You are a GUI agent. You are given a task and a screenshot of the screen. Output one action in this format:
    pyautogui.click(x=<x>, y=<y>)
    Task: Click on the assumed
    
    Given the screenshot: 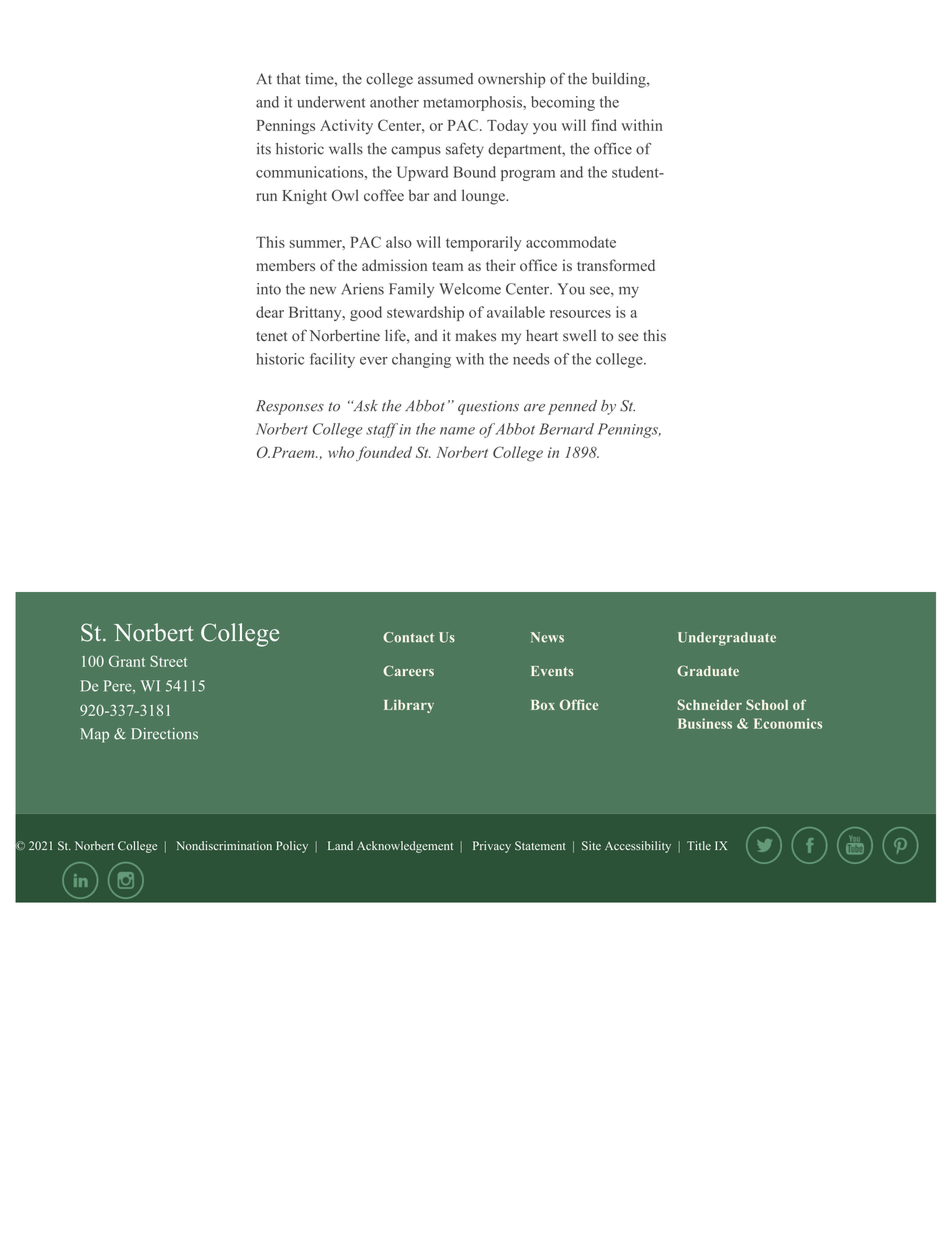 What is the action you would take?
    pyautogui.click(x=445, y=79)
